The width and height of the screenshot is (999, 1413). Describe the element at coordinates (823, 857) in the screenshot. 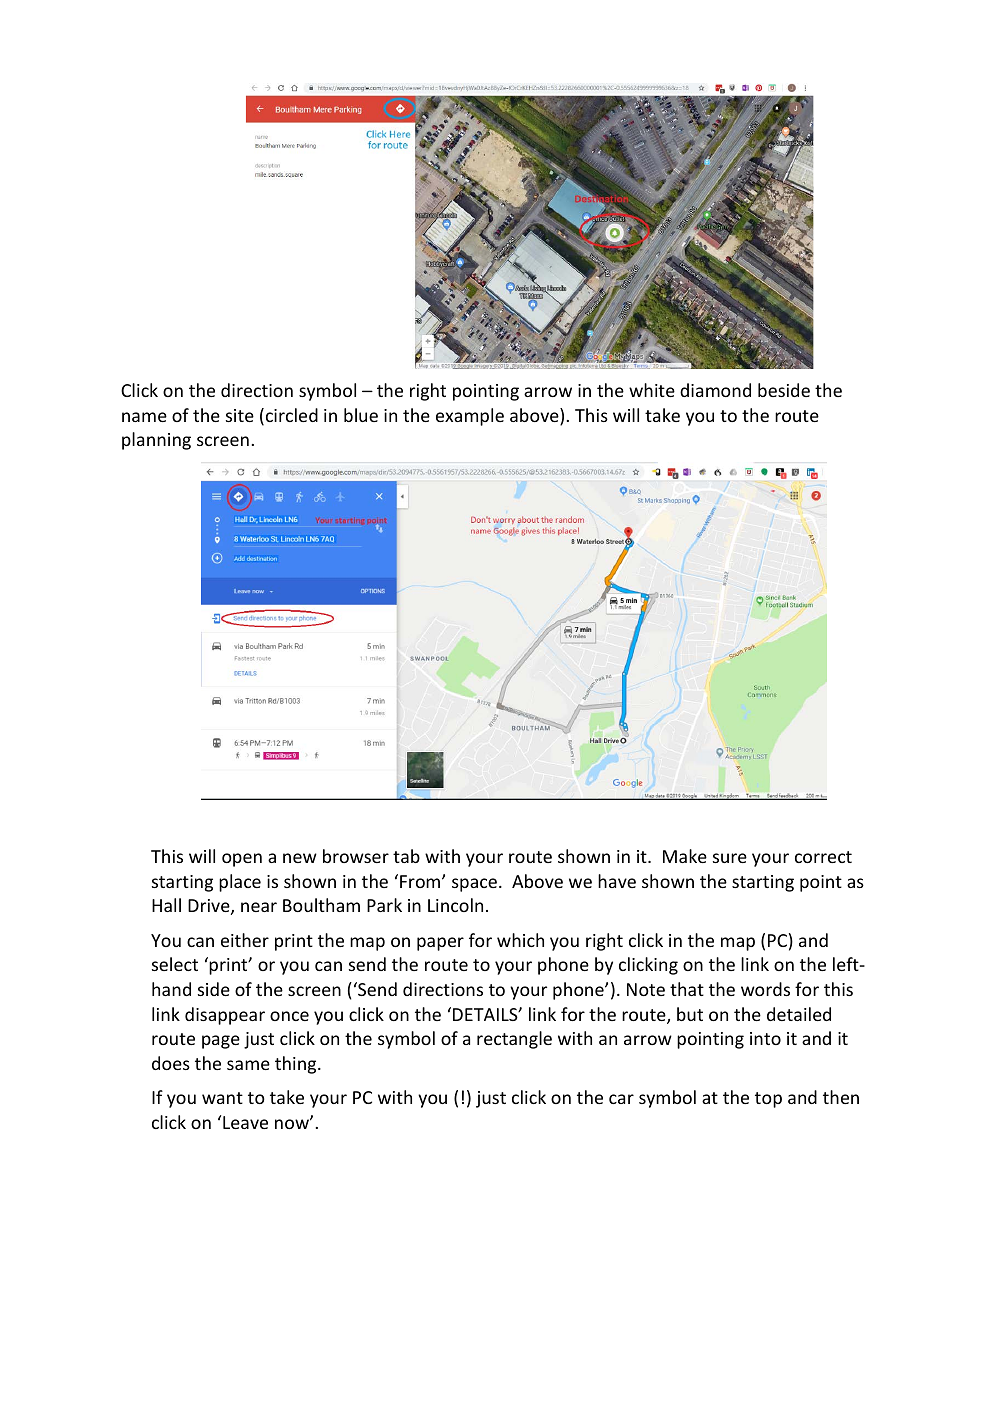

I see `correct` at that location.
